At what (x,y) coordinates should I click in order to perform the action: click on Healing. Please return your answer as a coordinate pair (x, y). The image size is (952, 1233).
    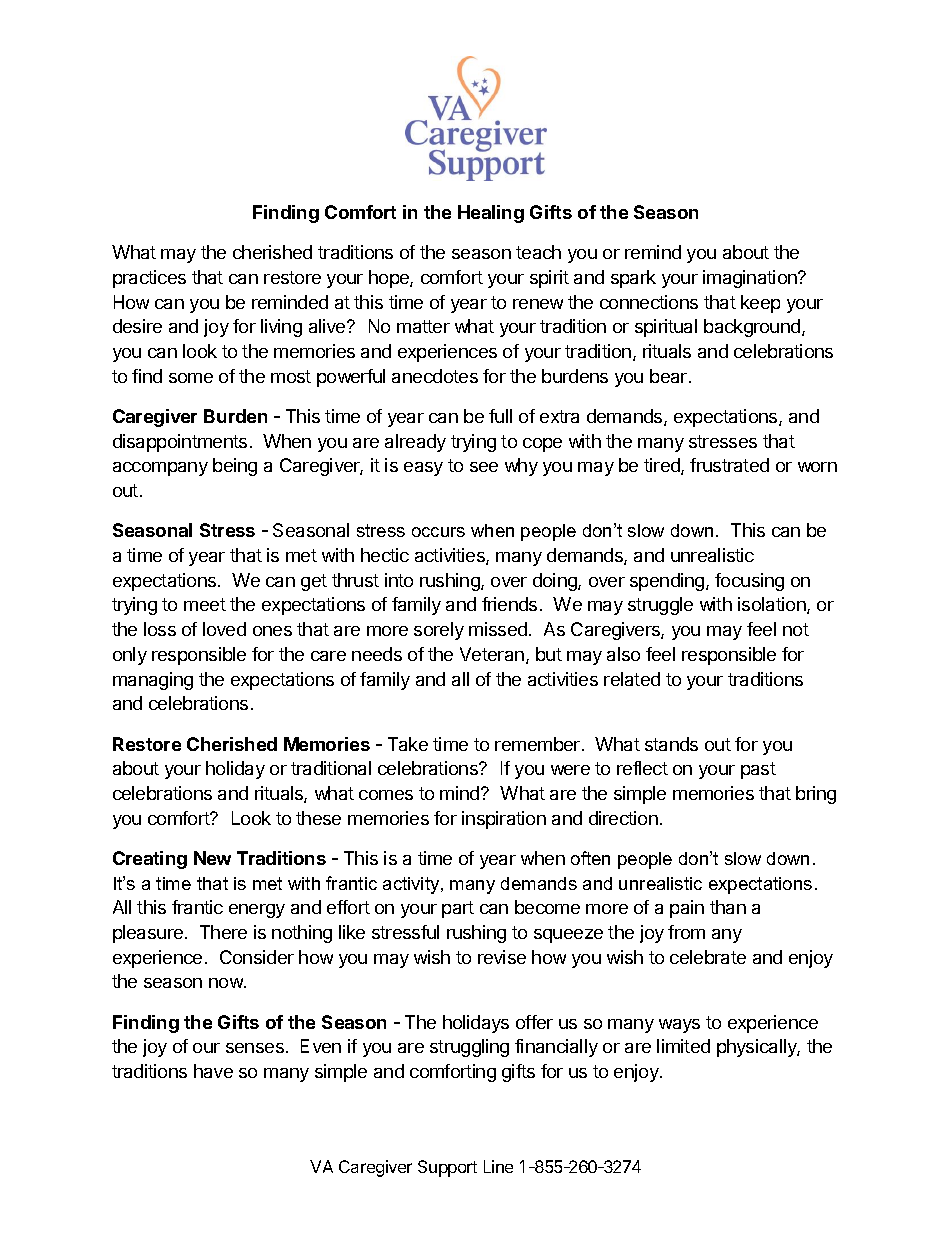
    Looking at the image, I should click on (491, 214).
